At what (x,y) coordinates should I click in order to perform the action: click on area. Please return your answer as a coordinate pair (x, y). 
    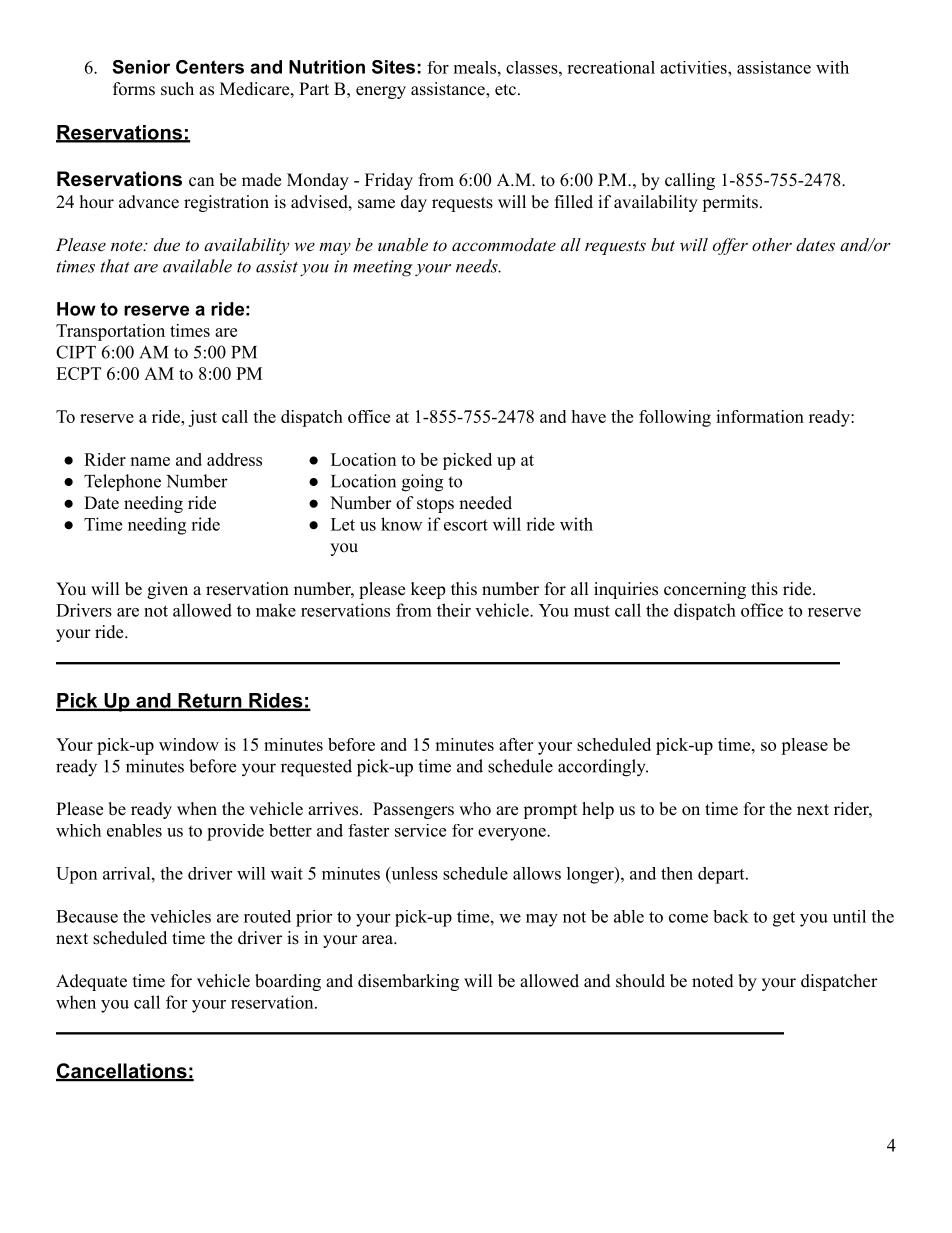
    Looking at the image, I should click on (378, 940).
